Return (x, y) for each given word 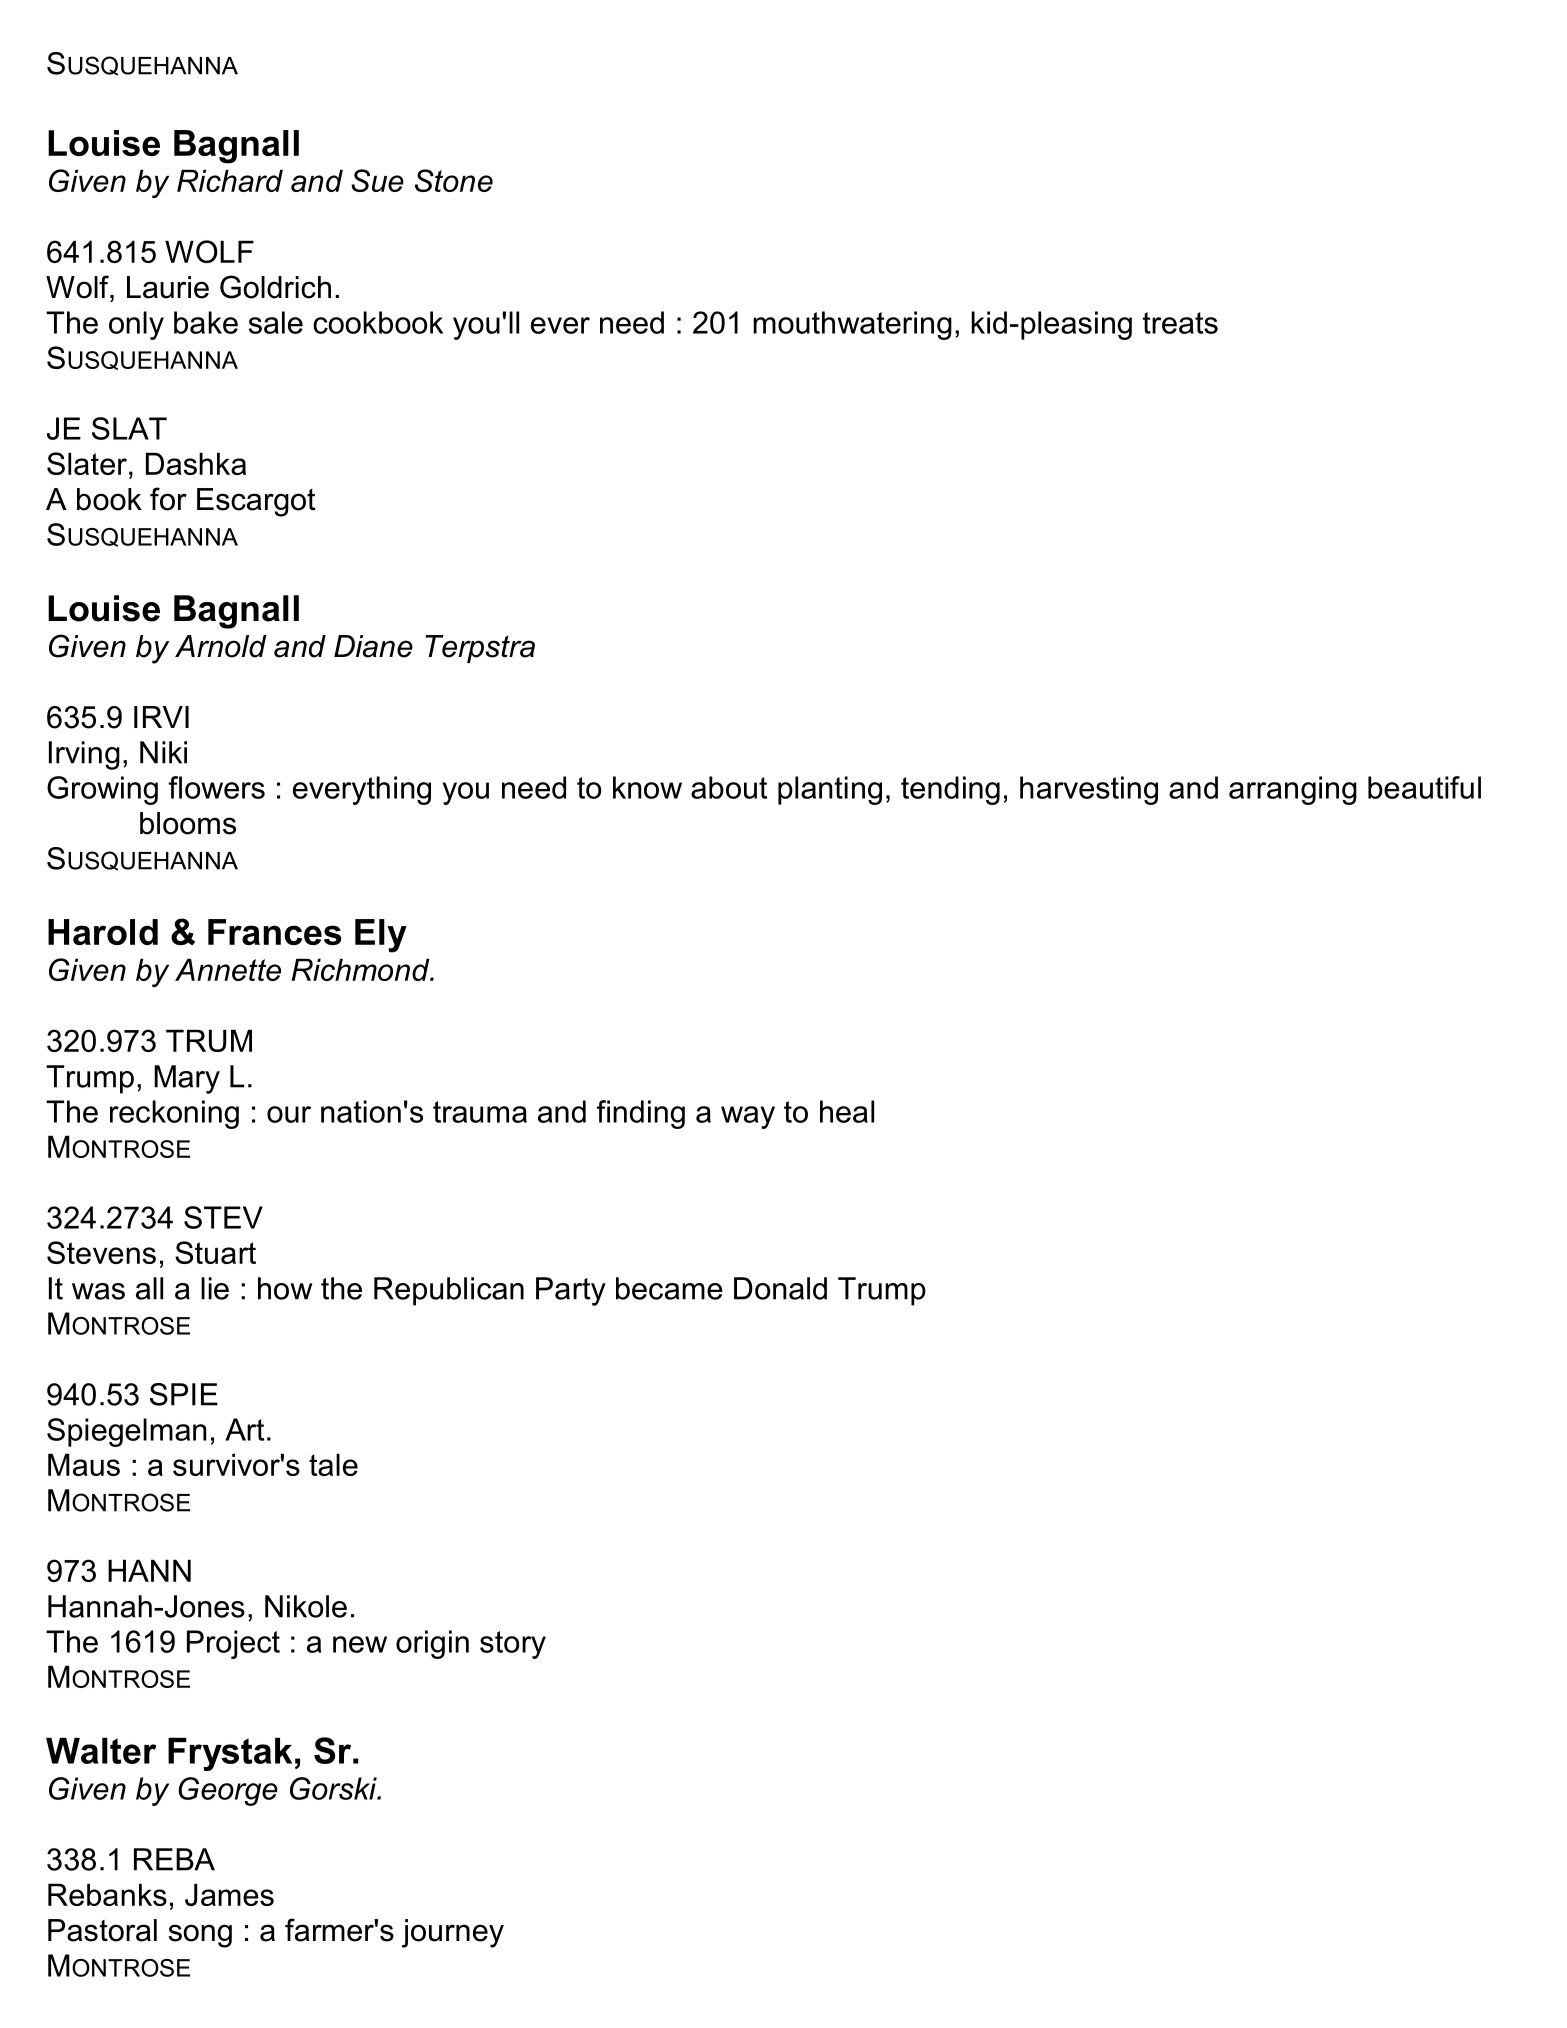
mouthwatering (852, 325)
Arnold (221, 646)
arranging (1293, 790)
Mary (187, 1079)
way (748, 1117)
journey (453, 1933)
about (729, 787)
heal (847, 1111)
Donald (780, 1288)
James (229, 1894)
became (669, 1288)
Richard (230, 180)
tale (333, 1464)
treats (1180, 323)
